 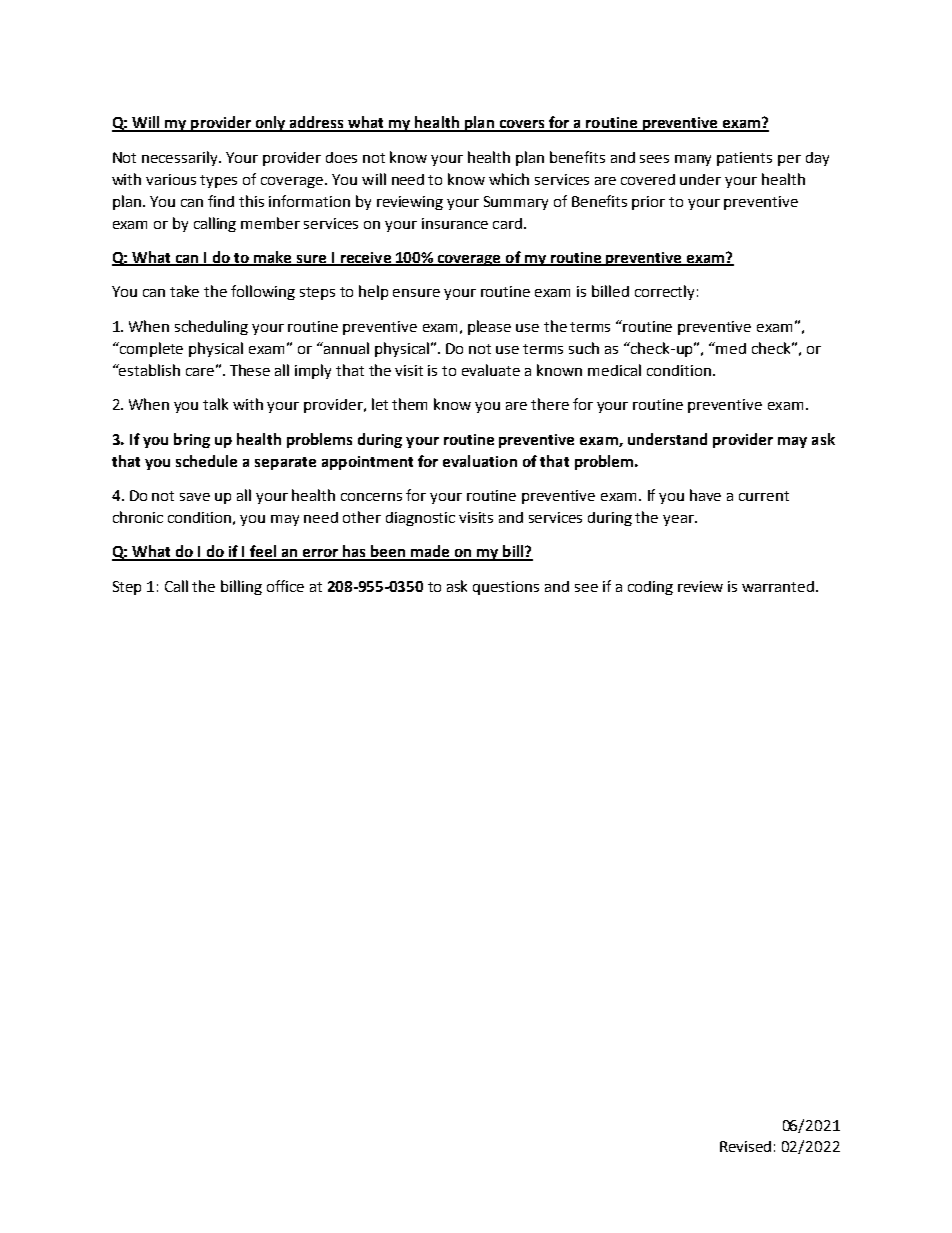 I want to click on questions, so click(x=506, y=588).
